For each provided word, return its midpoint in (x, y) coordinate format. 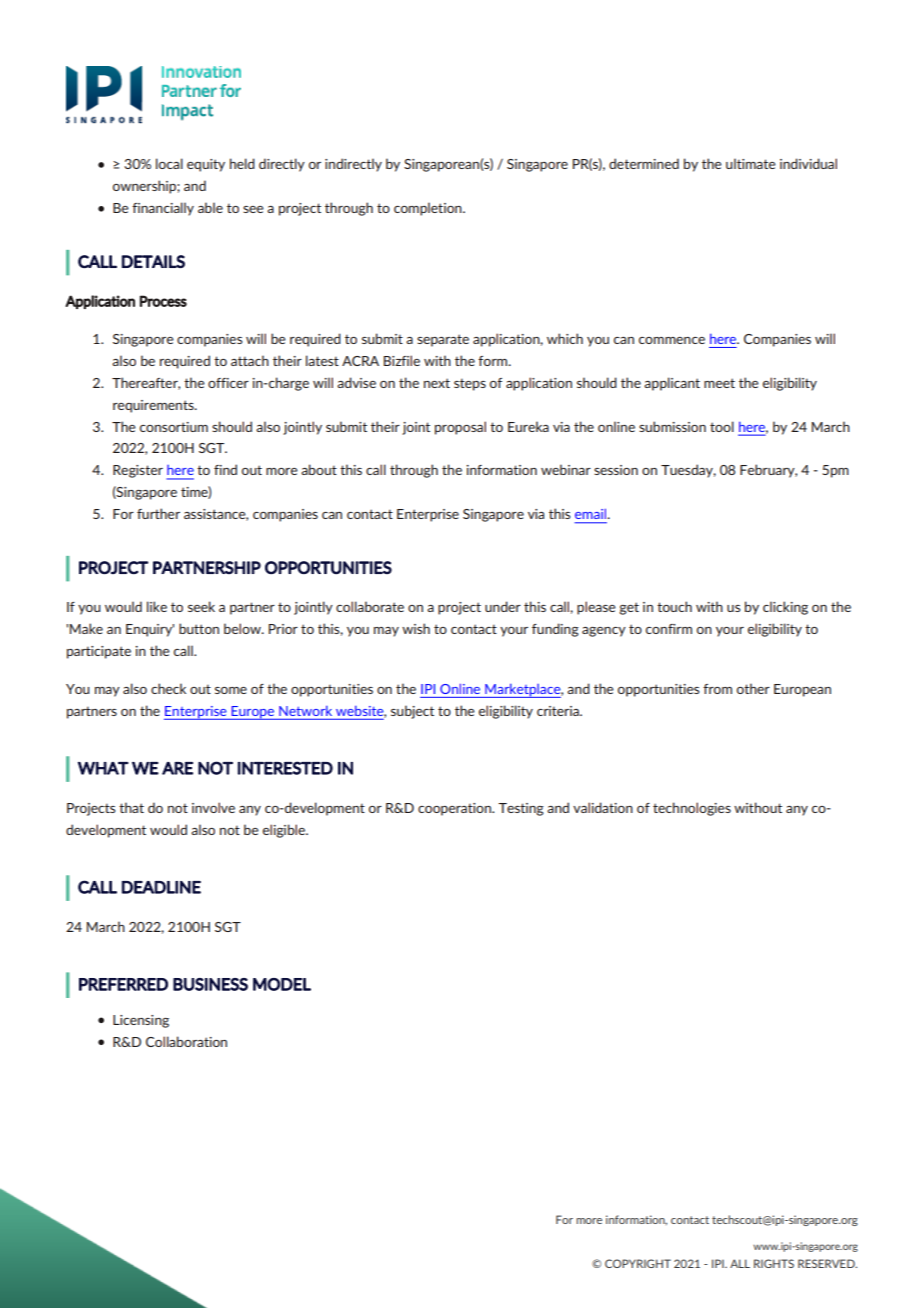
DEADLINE (161, 887)
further (158, 513)
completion (429, 209)
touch (674, 606)
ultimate (751, 163)
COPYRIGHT (638, 1263)
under (503, 606)
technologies (692, 809)
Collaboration (186, 1041)
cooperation (455, 809)
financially (163, 209)
